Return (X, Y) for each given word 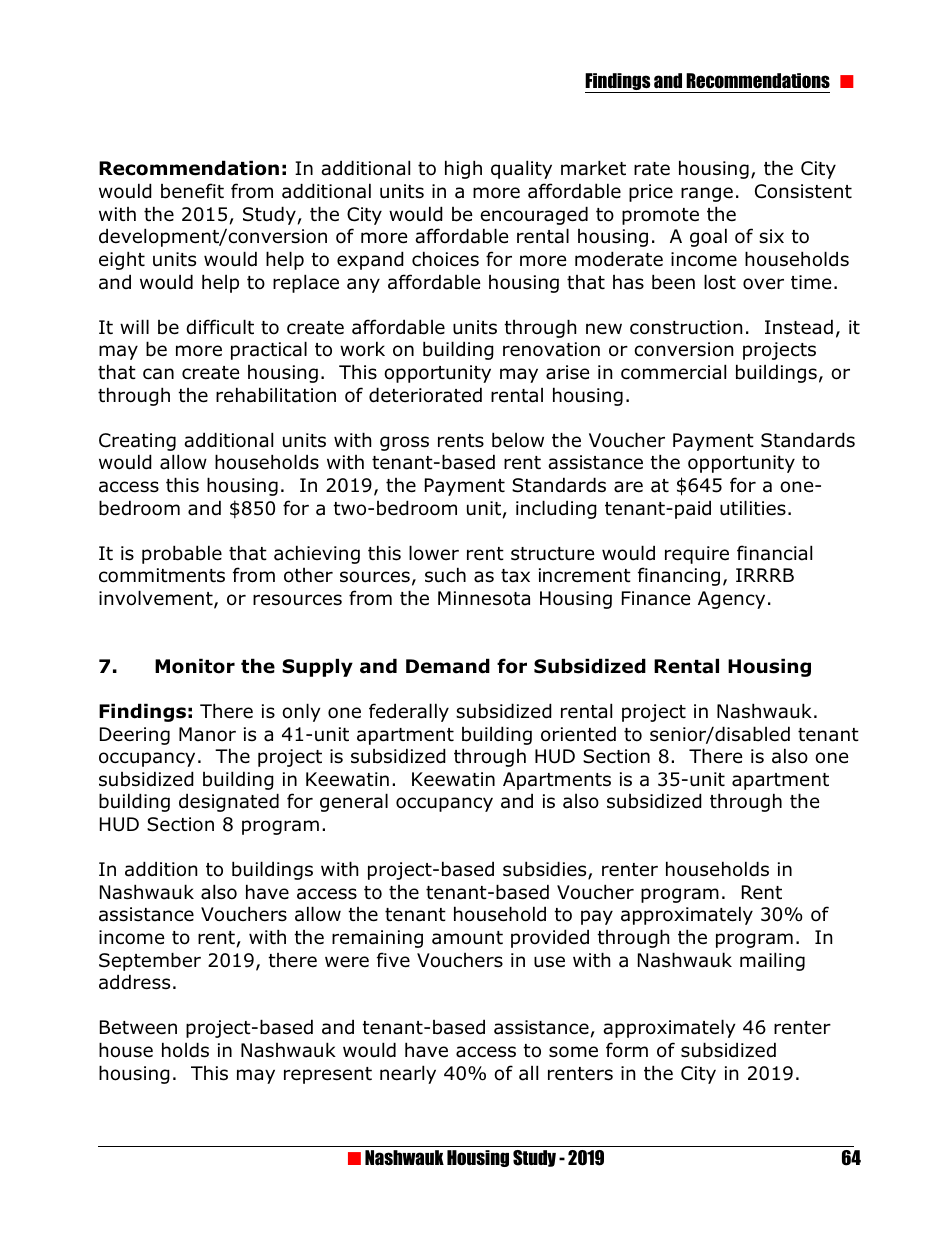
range (707, 194)
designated (229, 802)
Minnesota (484, 598)
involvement (157, 599)
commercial (673, 372)
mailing (772, 961)
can (158, 374)
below (518, 440)
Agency (731, 600)
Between (138, 1027)
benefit (192, 191)
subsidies (546, 870)
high (463, 169)
